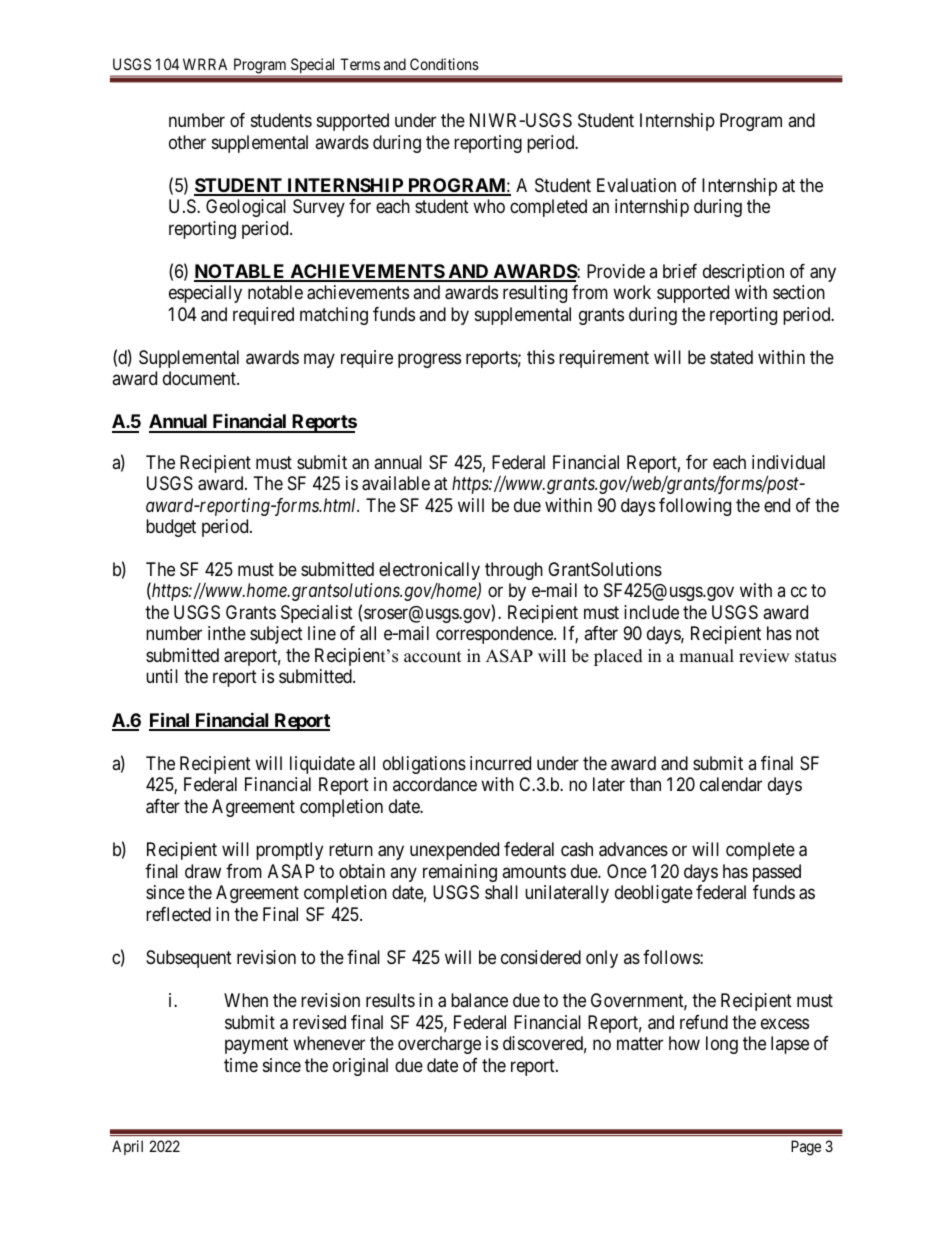  I want to click on than, so click(645, 784).
